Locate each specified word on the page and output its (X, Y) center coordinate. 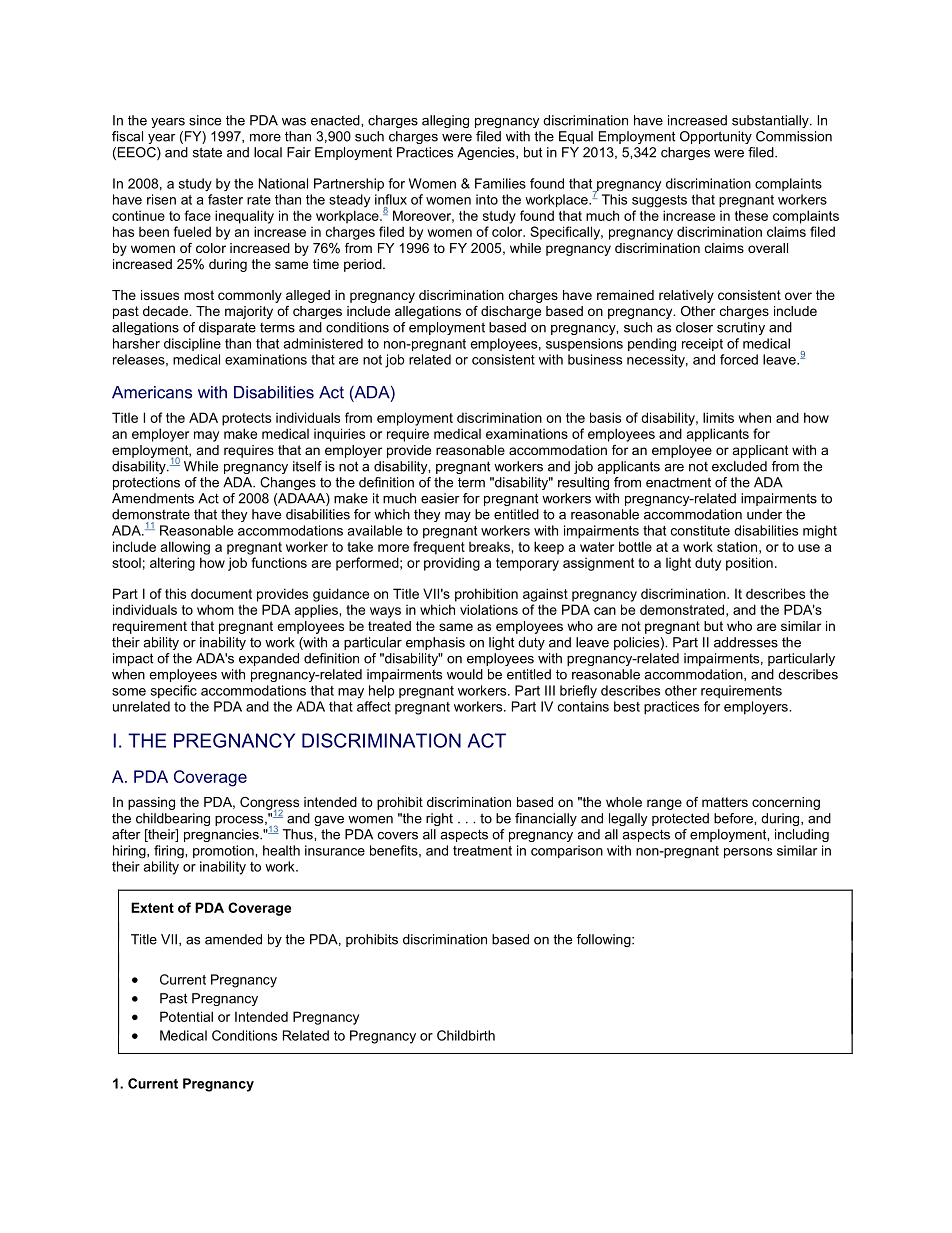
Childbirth (466, 1035)
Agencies (487, 153)
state (207, 152)
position (749, 564)
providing (452, 564)
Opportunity (716, 137)
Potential (186, 1016)
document (221, 593)
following (605, 940)
